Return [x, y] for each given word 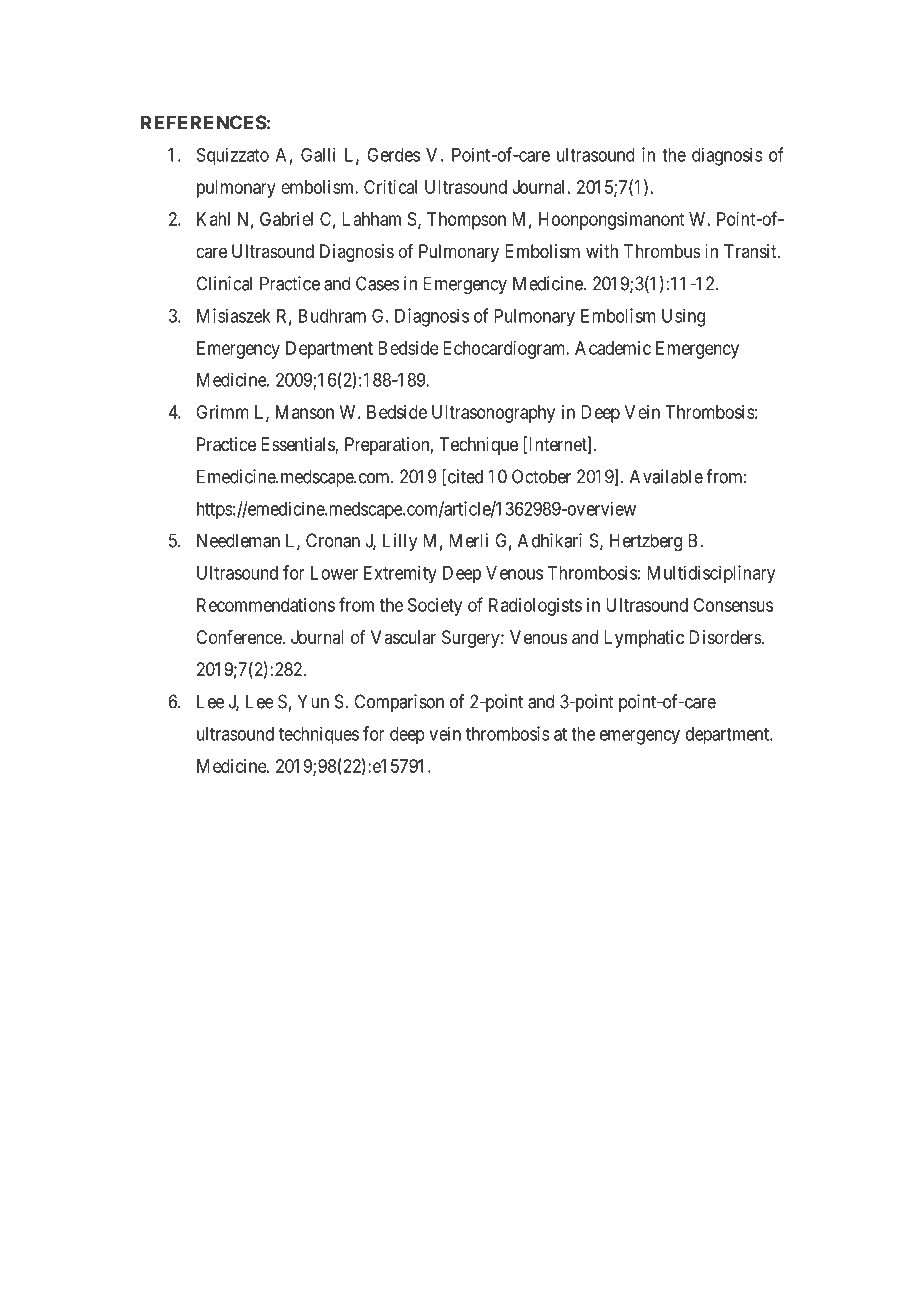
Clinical [224, 283]
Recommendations [266, 605]
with [602, 251]
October [541, 476]
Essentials [298, 445]
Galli [318, 154]
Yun [313, 701]
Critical [390, 187]
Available [666, 476]
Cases [377, 283]
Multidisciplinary [711, 574]
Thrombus [662, 251]
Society [435, 607]
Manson [305, 412]
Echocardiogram [505, 350]
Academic [613, 348]
